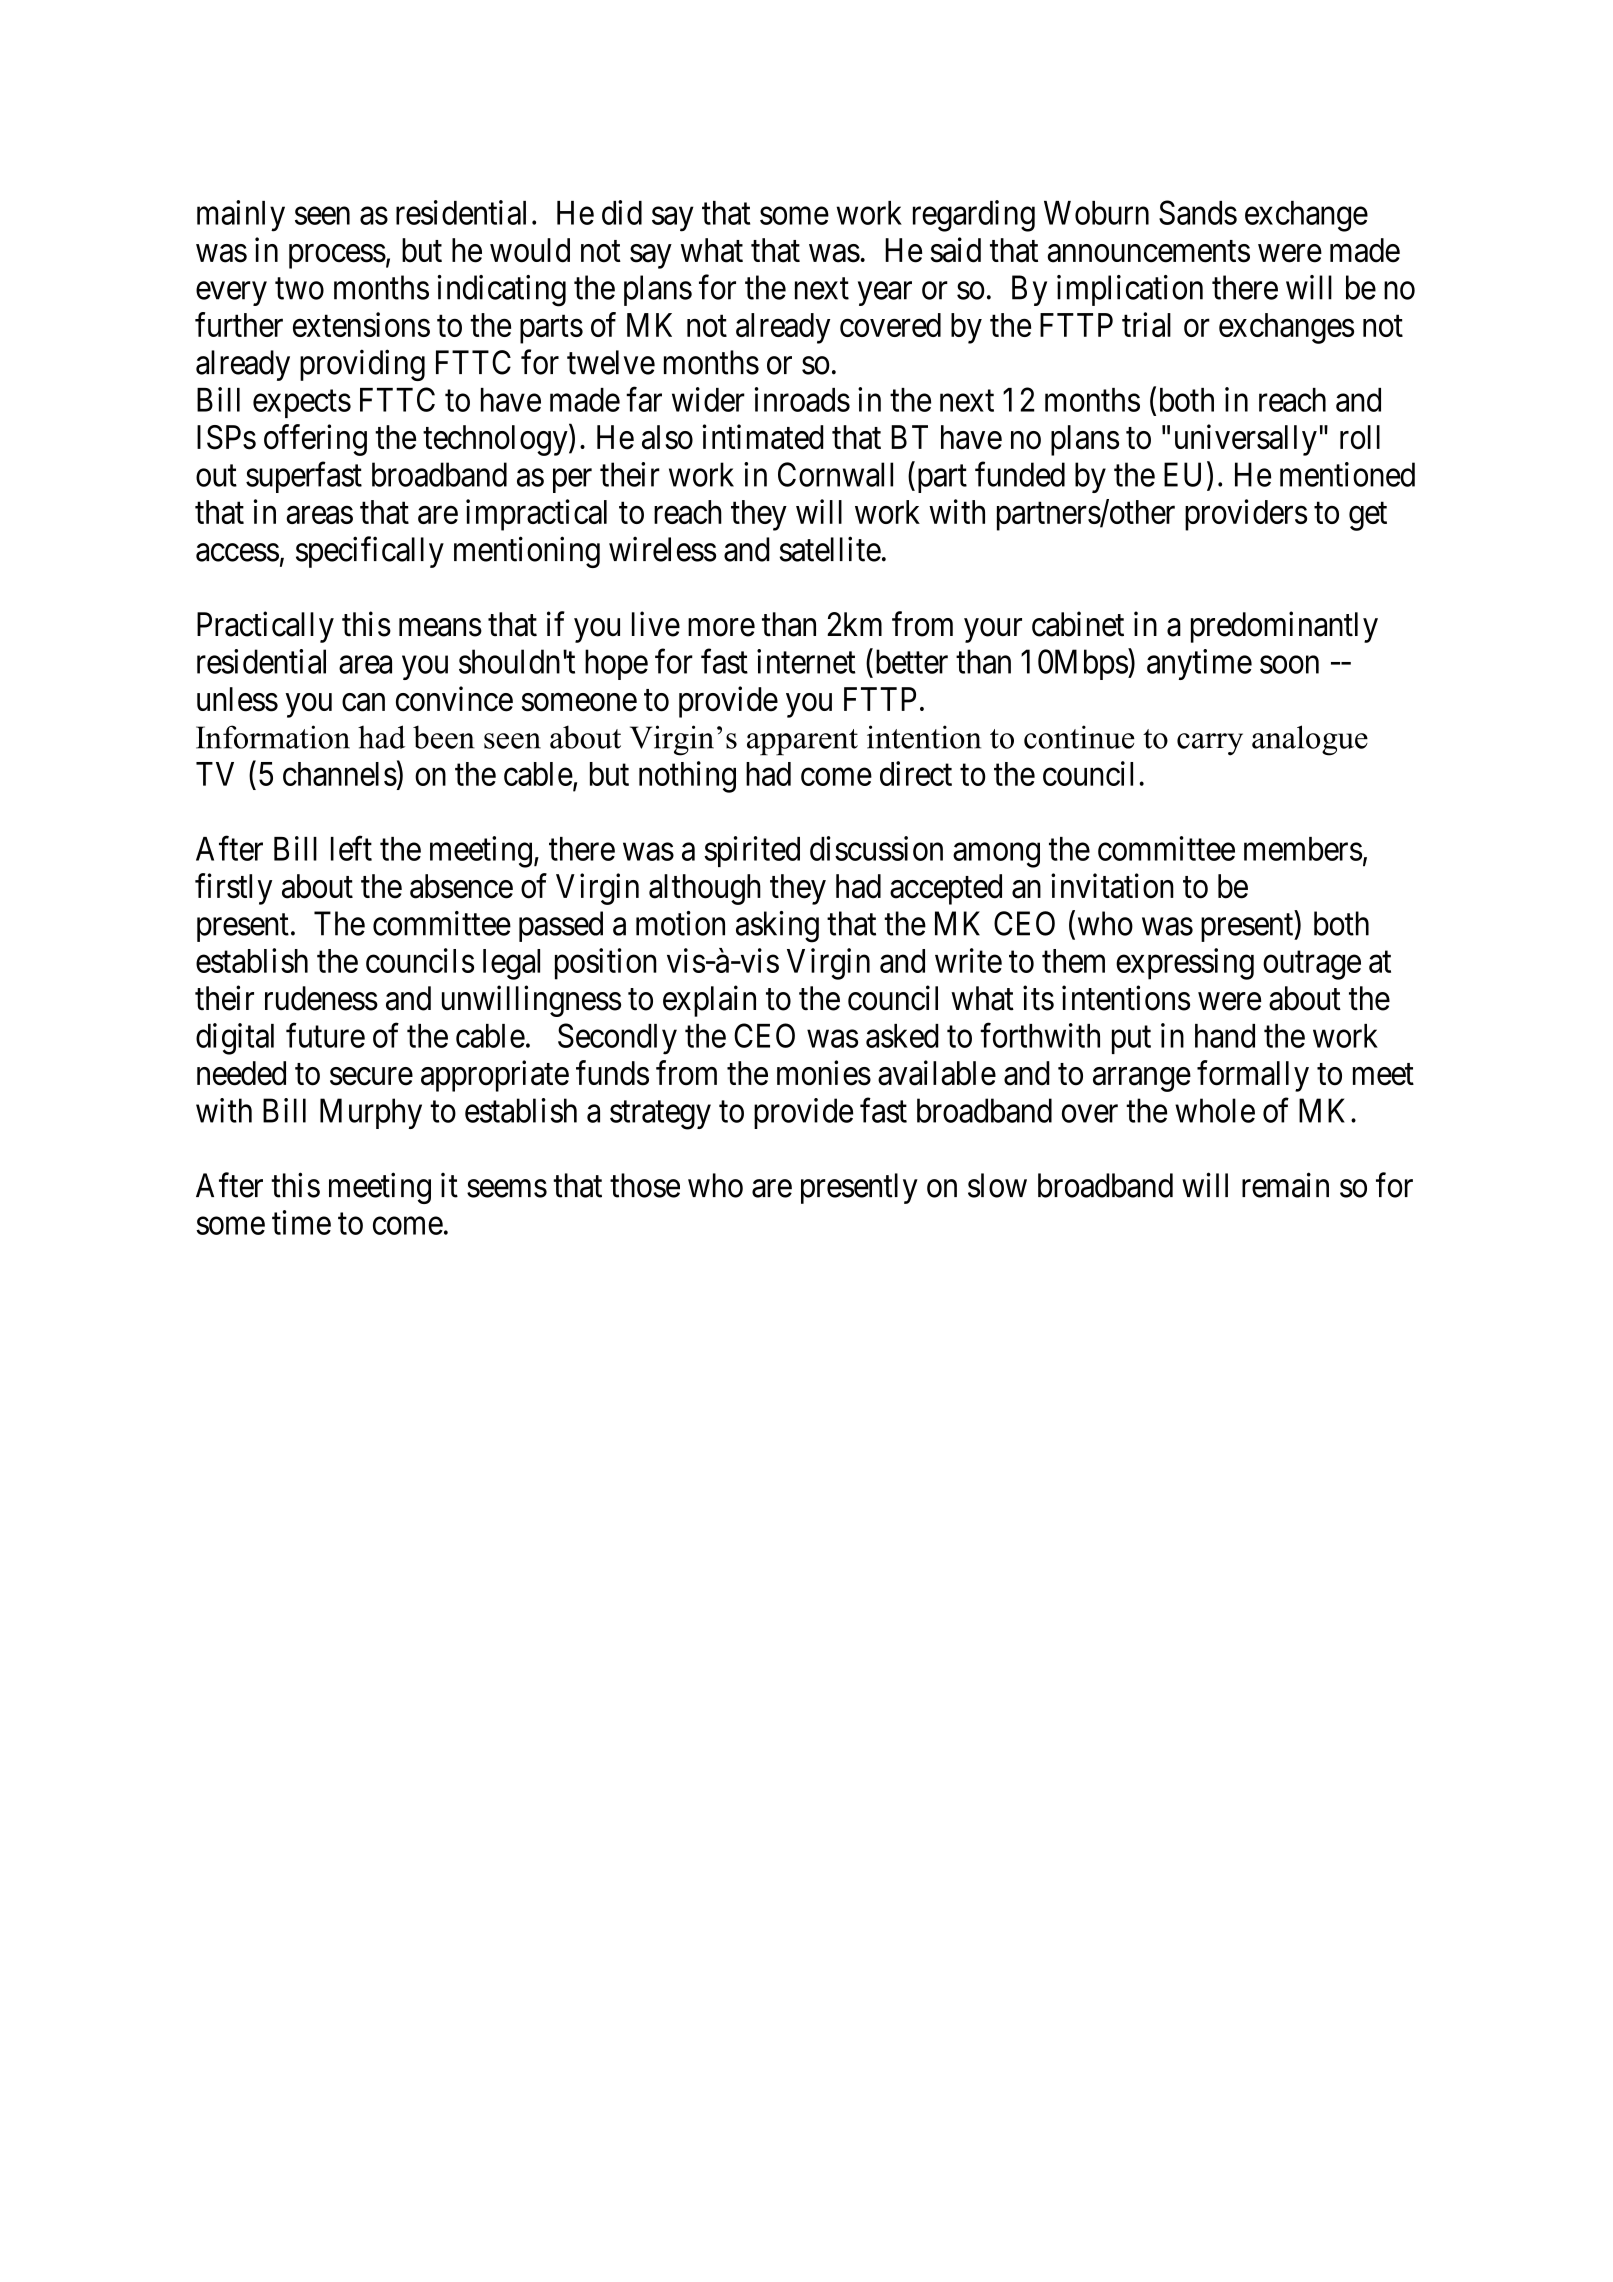  What do you see at coordinates (806, 661) in the screenshot?
I see `internet` at bounding box center [806, 661].
